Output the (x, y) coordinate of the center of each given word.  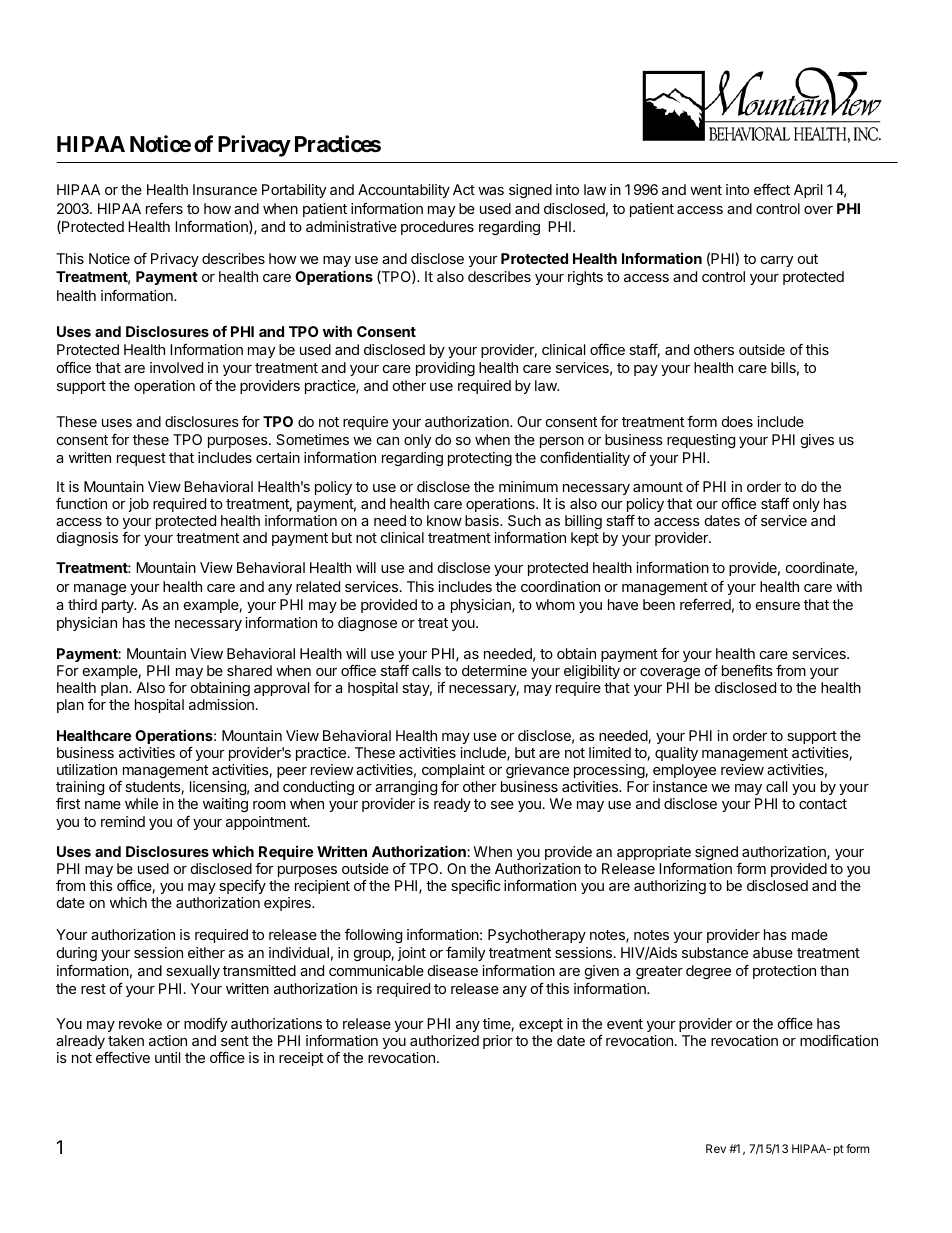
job (139, 505)
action (168, 1040)
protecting (480, 459)
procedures (437, 228)
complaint (453, 771)
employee (684, 773)
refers (164, 208)
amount (658, 487)
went (706, 190)
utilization (87, 769)
